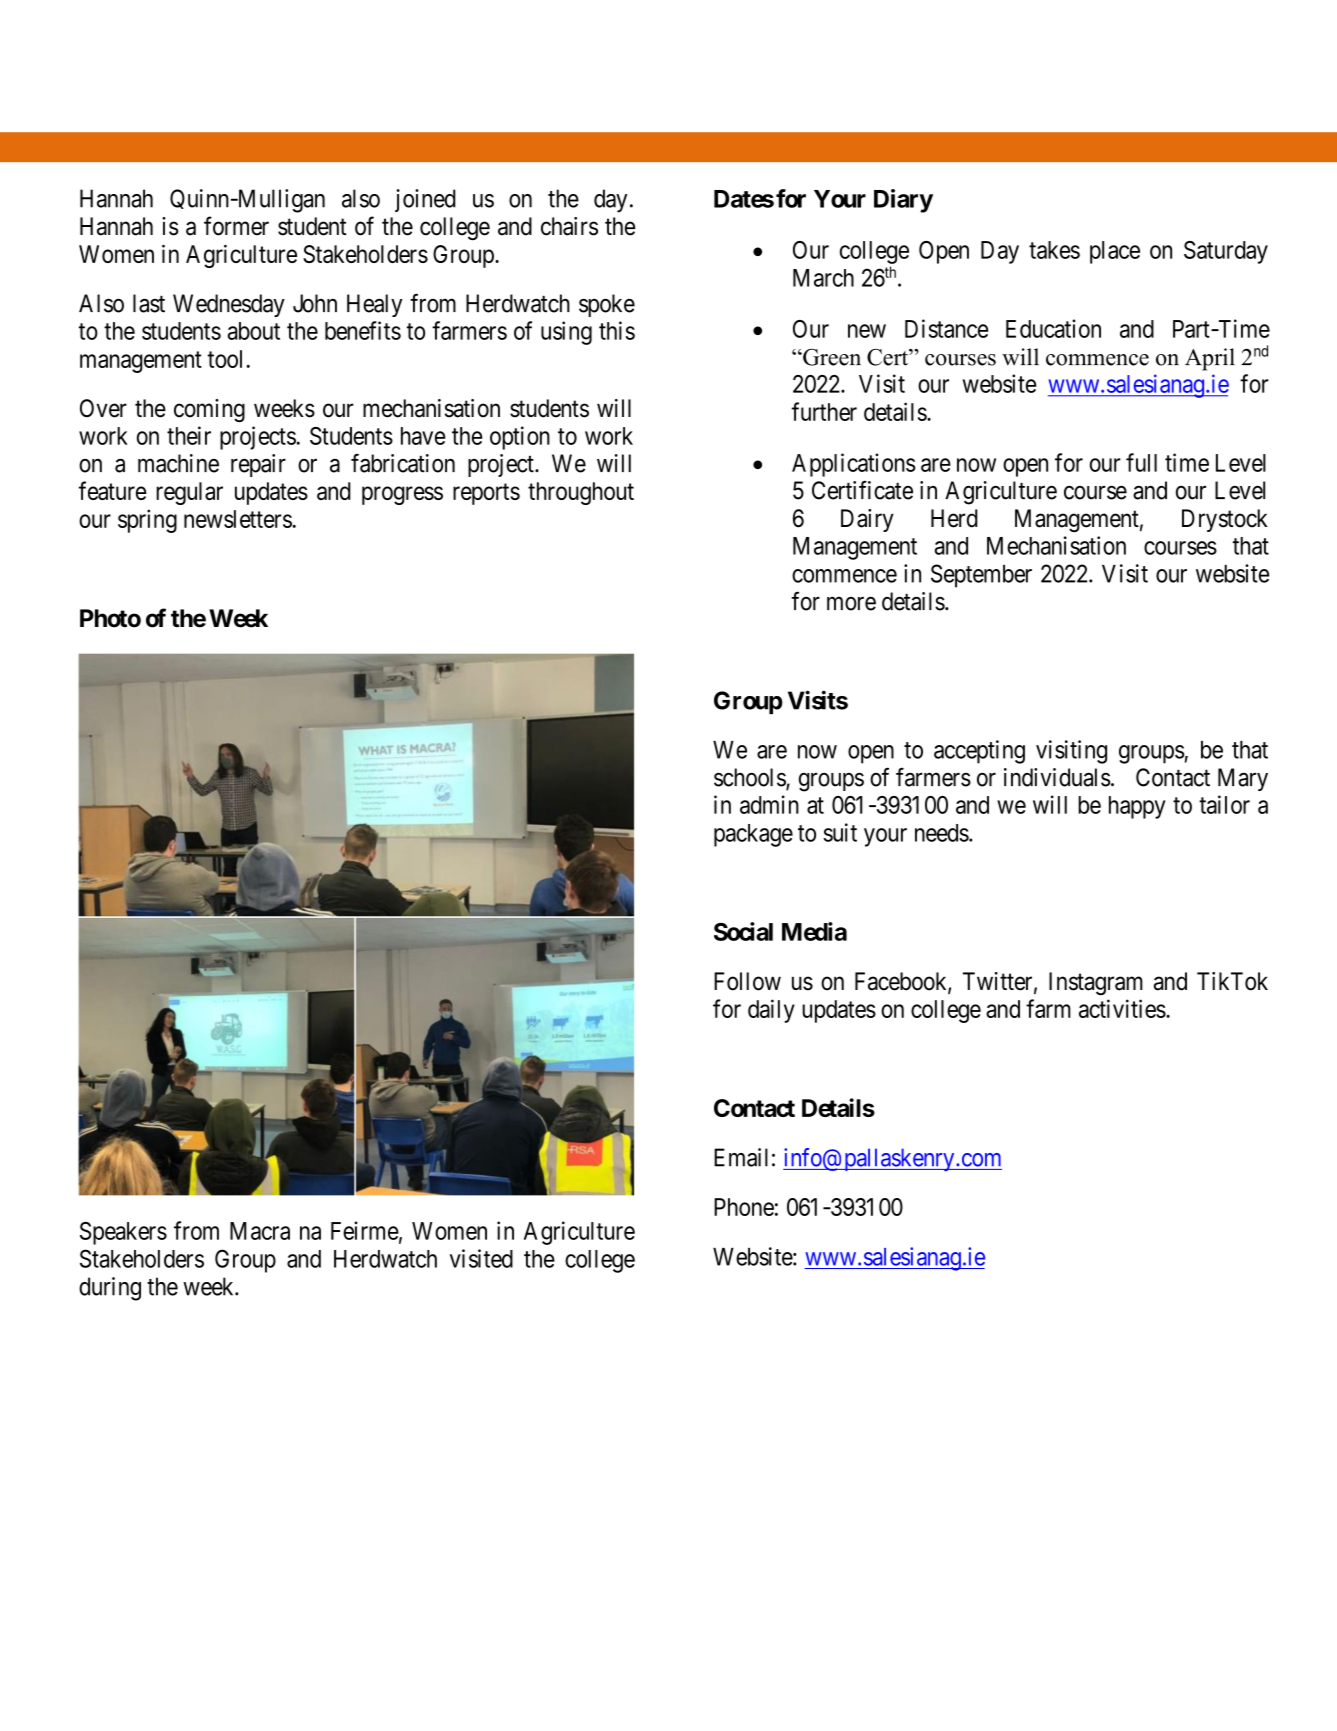 The width and height of the screenshot is (1337, 1731). What do you see at coordinates (1122, 1008) in the screenshot?
I see `activities` at bounding box center [1122, 1008].
